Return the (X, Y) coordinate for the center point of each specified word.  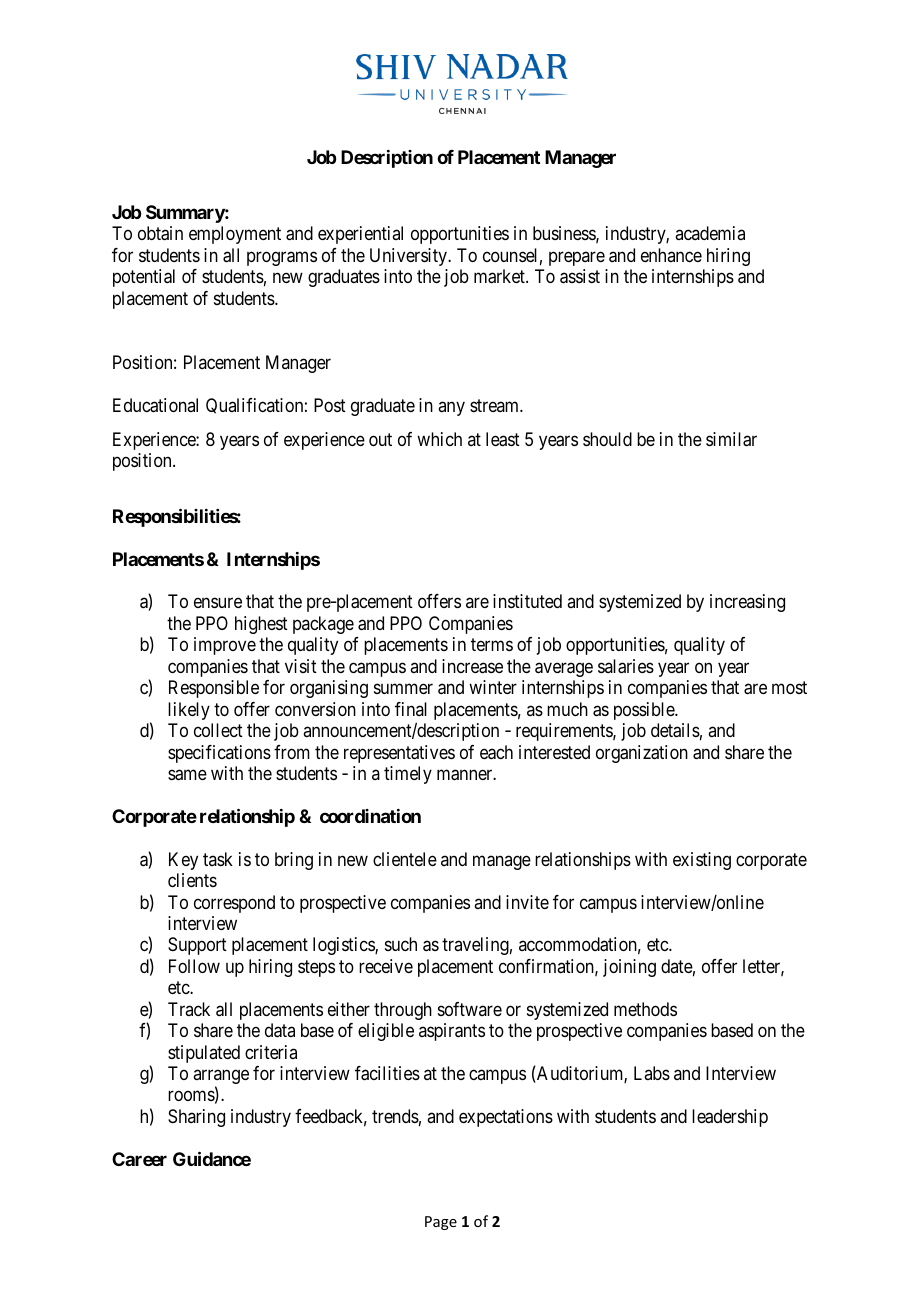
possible (645, 711)
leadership (730, 1118)
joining (629, 968)
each (496, 752)
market (500, 276)
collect (218, 730)
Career (139, 1159)
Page (441, 1223)
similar (731, 439)
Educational (155, 405)
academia (710, 233)
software (470, 1009)
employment (235, 235)
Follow (194, 966)
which (439, 439)
